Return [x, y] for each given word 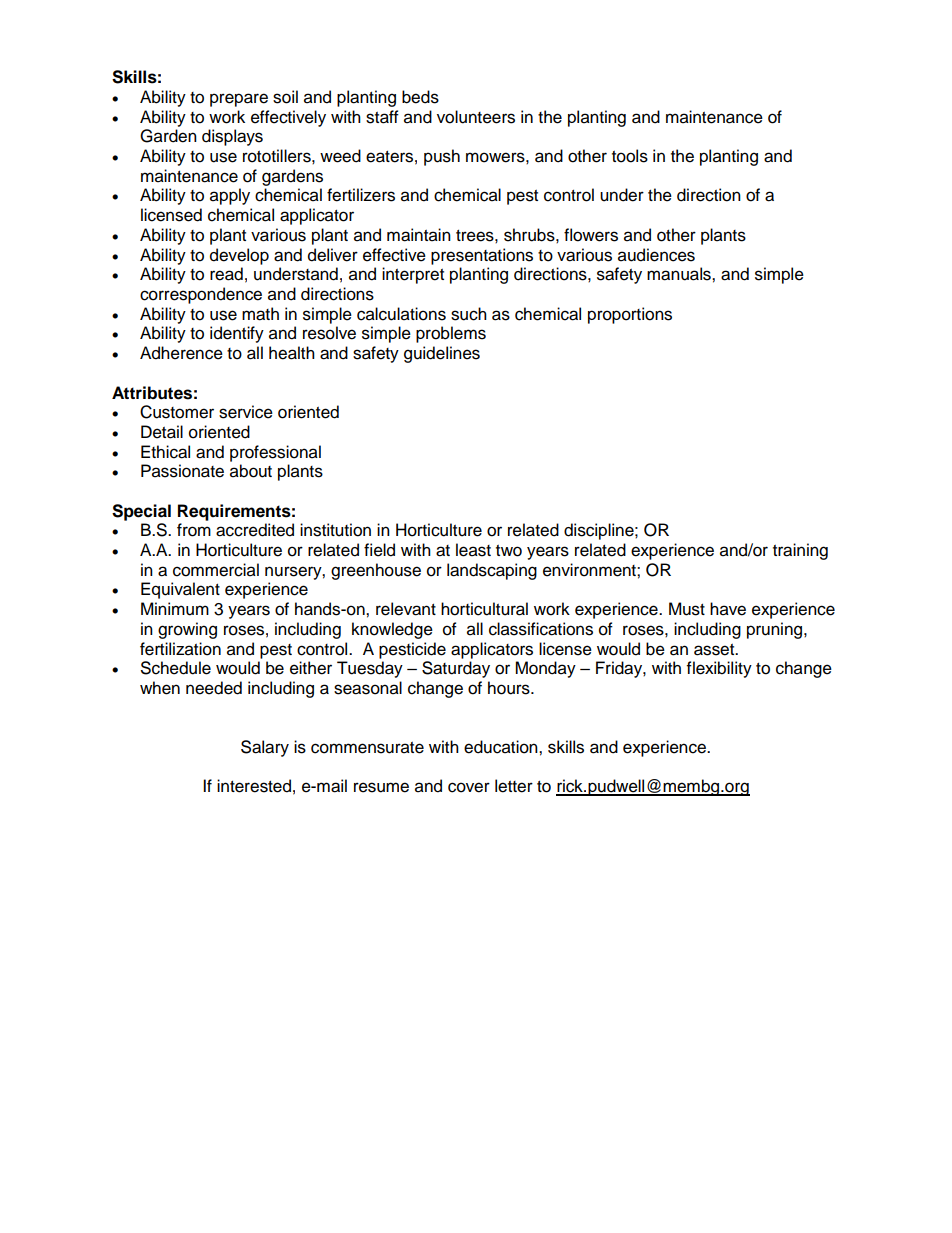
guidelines [442, 354]
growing [187, 630]
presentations [482, 256]
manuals [680, 274]
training [800, 551]
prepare [239, 100]
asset [715, 650]
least [473, 550]
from [194, 530]
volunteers [476, 117]
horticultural [484, 609]
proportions [630, 315]
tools [630, 156]
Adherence [181, 353]
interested [254, 786]
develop [239, 256]
